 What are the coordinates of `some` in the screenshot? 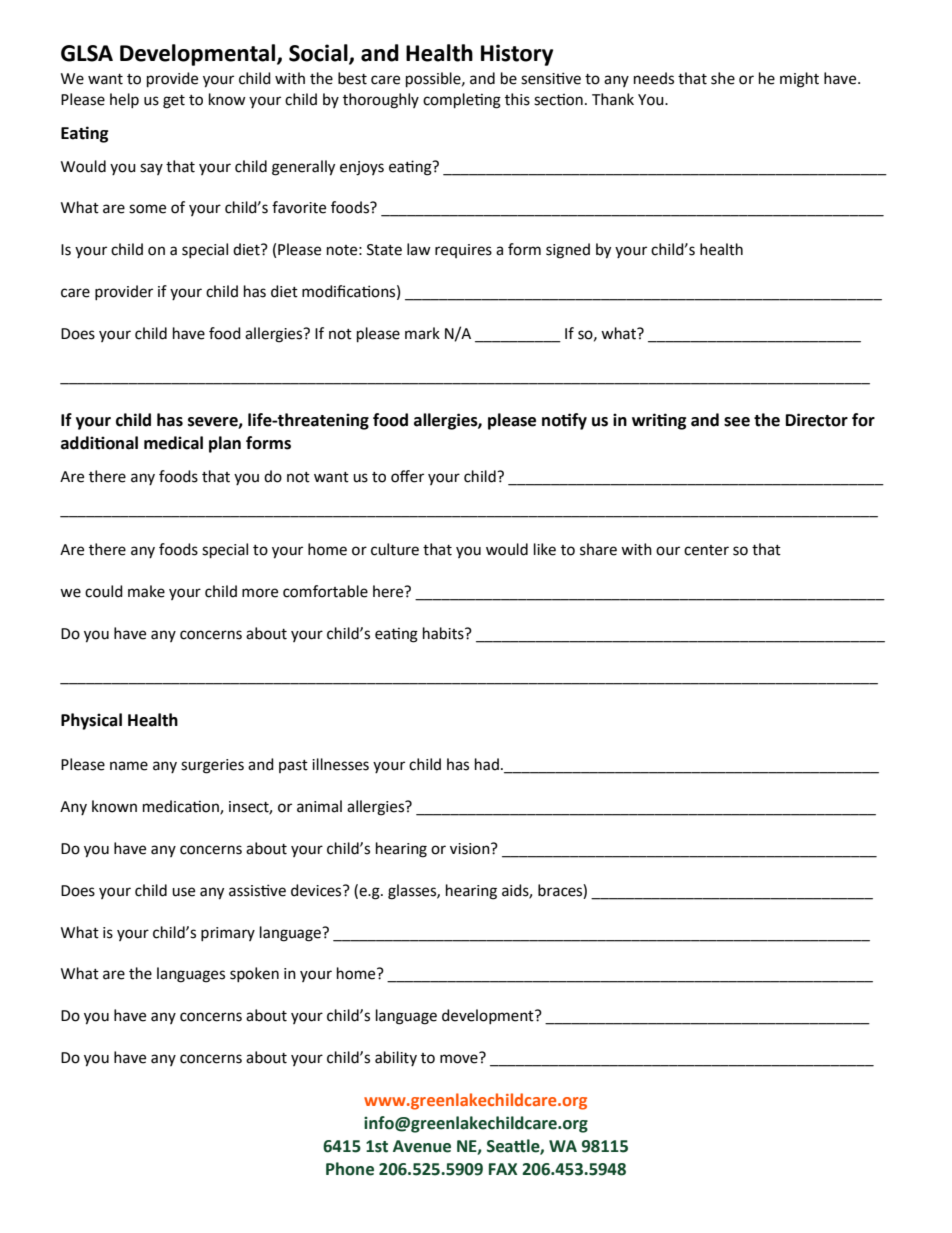 It's located at (147, 209).
